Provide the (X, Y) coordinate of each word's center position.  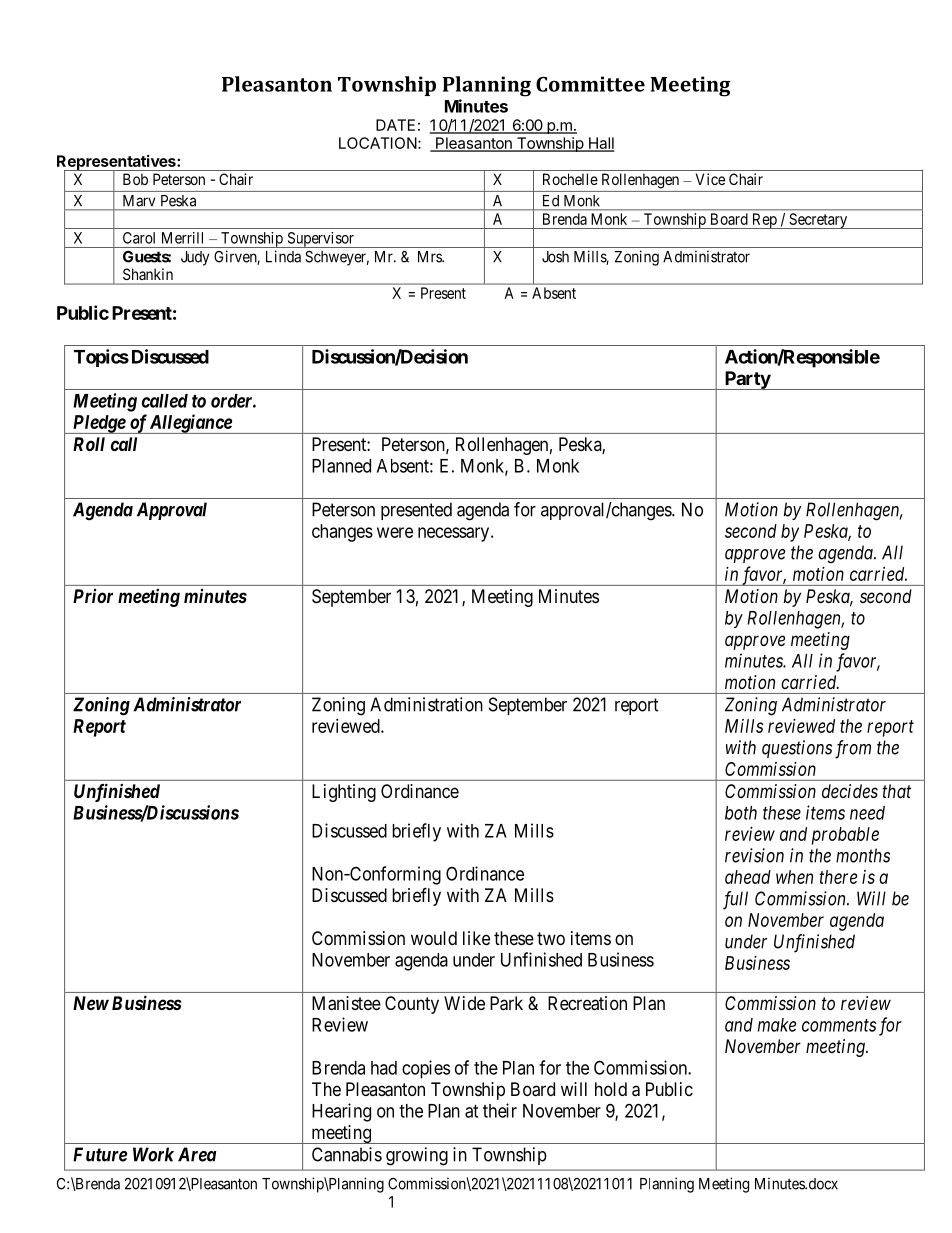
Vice (710, 179)
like (476, 938)
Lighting (344, 793)
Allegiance (190, 424)
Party (746, 380)
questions (797, 749)
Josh (555, 257)
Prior (93, 596)
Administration (426, 704)
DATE (395, 125)
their (500, 1110)
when (794, 877)
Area (197, 1154)
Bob (135, 179)
